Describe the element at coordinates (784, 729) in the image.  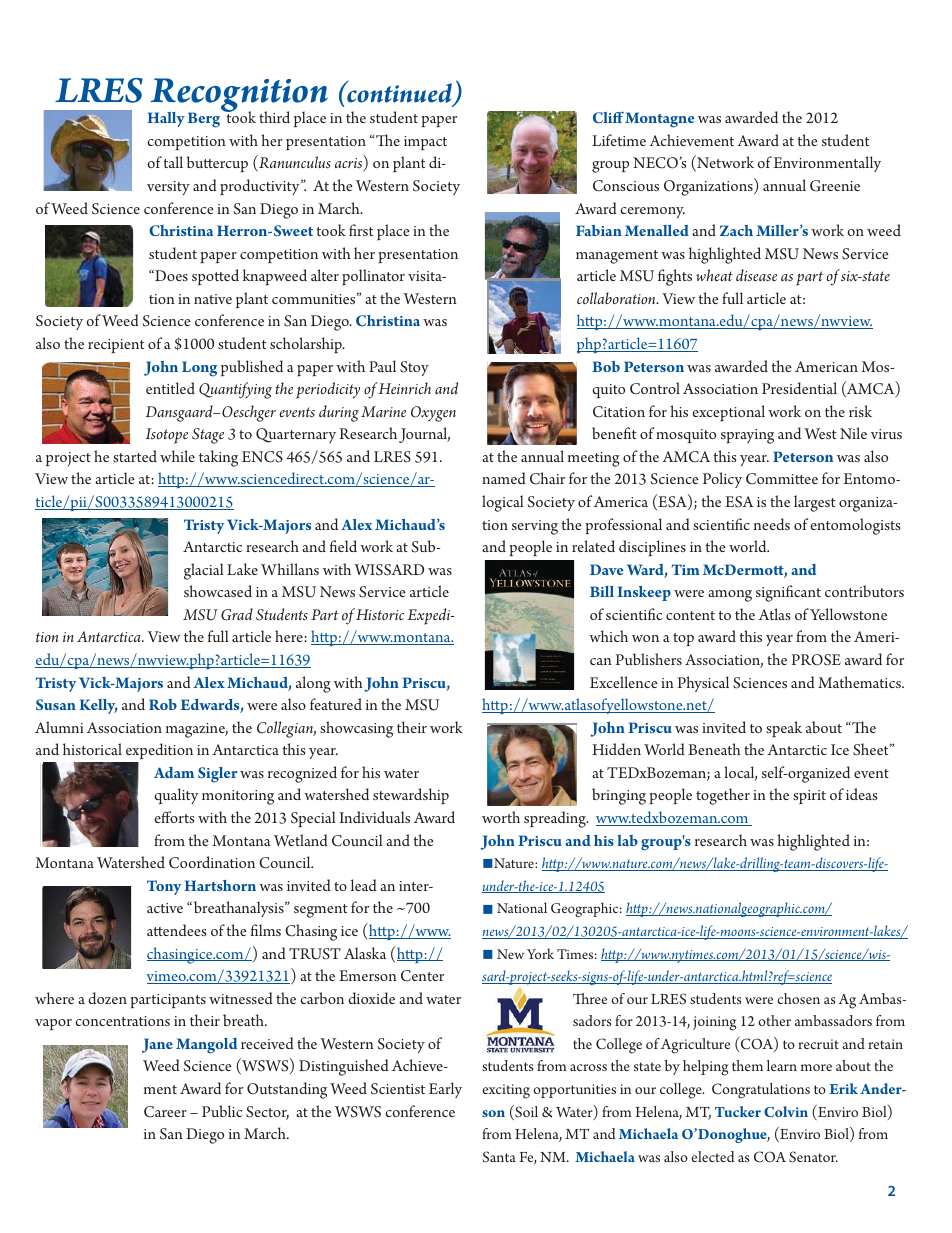
I see `speak` at that location.
